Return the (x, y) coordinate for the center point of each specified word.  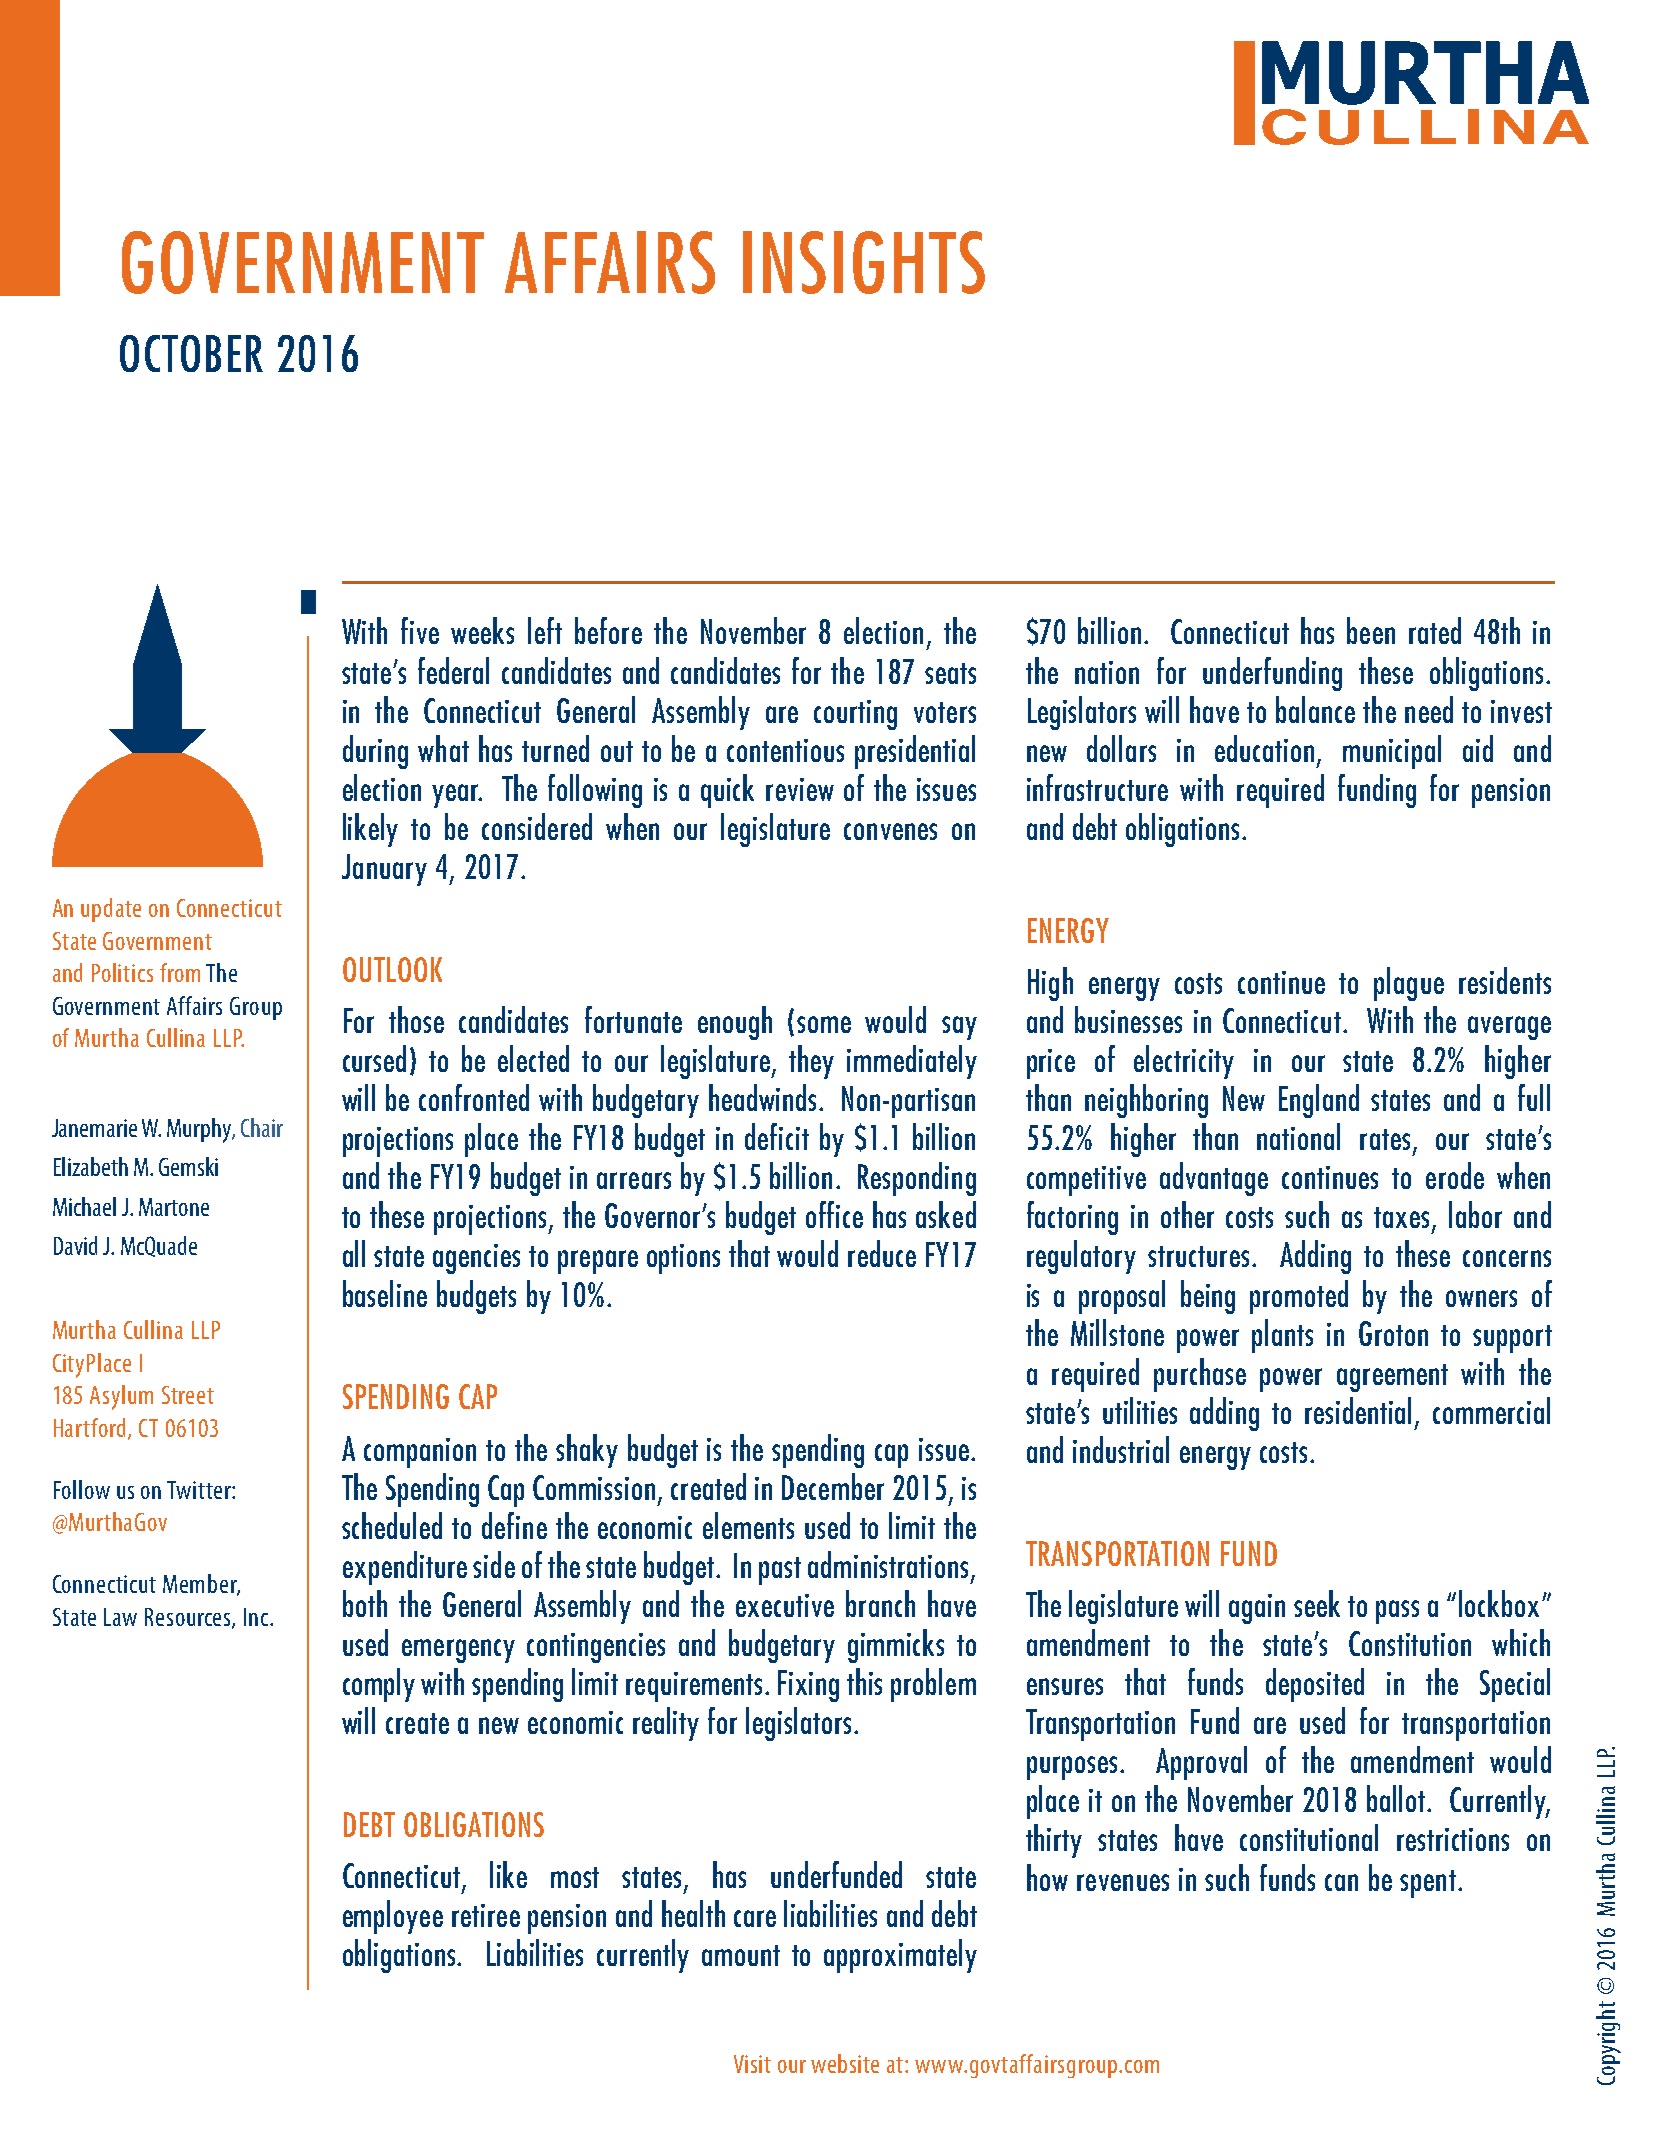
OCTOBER (191, 353)
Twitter (200, 1490)
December (833, 1486)
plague (1409, 984)
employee (393, 1917)
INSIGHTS (864, 262)
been (1371, 630)
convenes (890, 831)
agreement (1392, 1378)
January (384, 870)
